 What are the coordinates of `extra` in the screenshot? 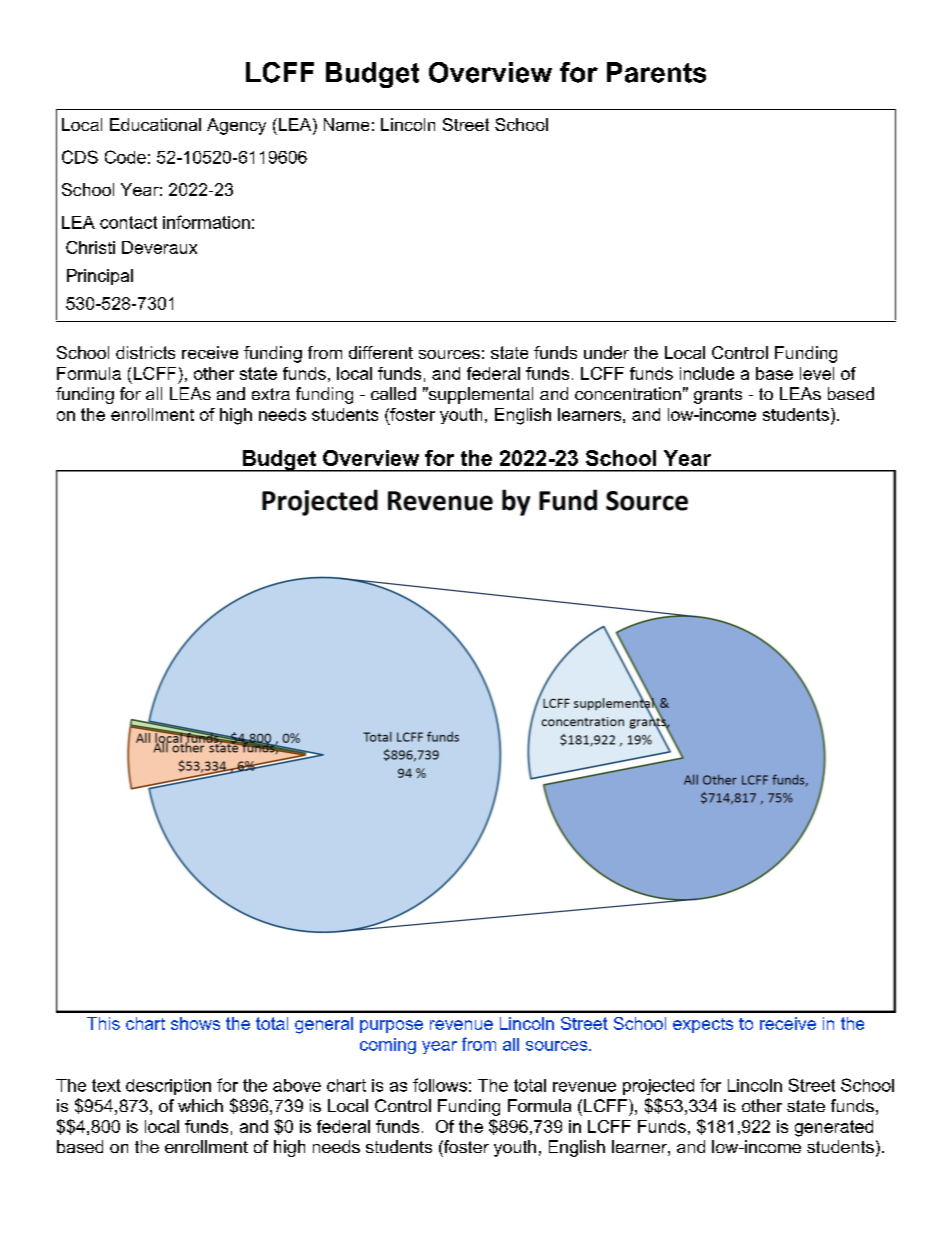 It's located at (271, 394).
